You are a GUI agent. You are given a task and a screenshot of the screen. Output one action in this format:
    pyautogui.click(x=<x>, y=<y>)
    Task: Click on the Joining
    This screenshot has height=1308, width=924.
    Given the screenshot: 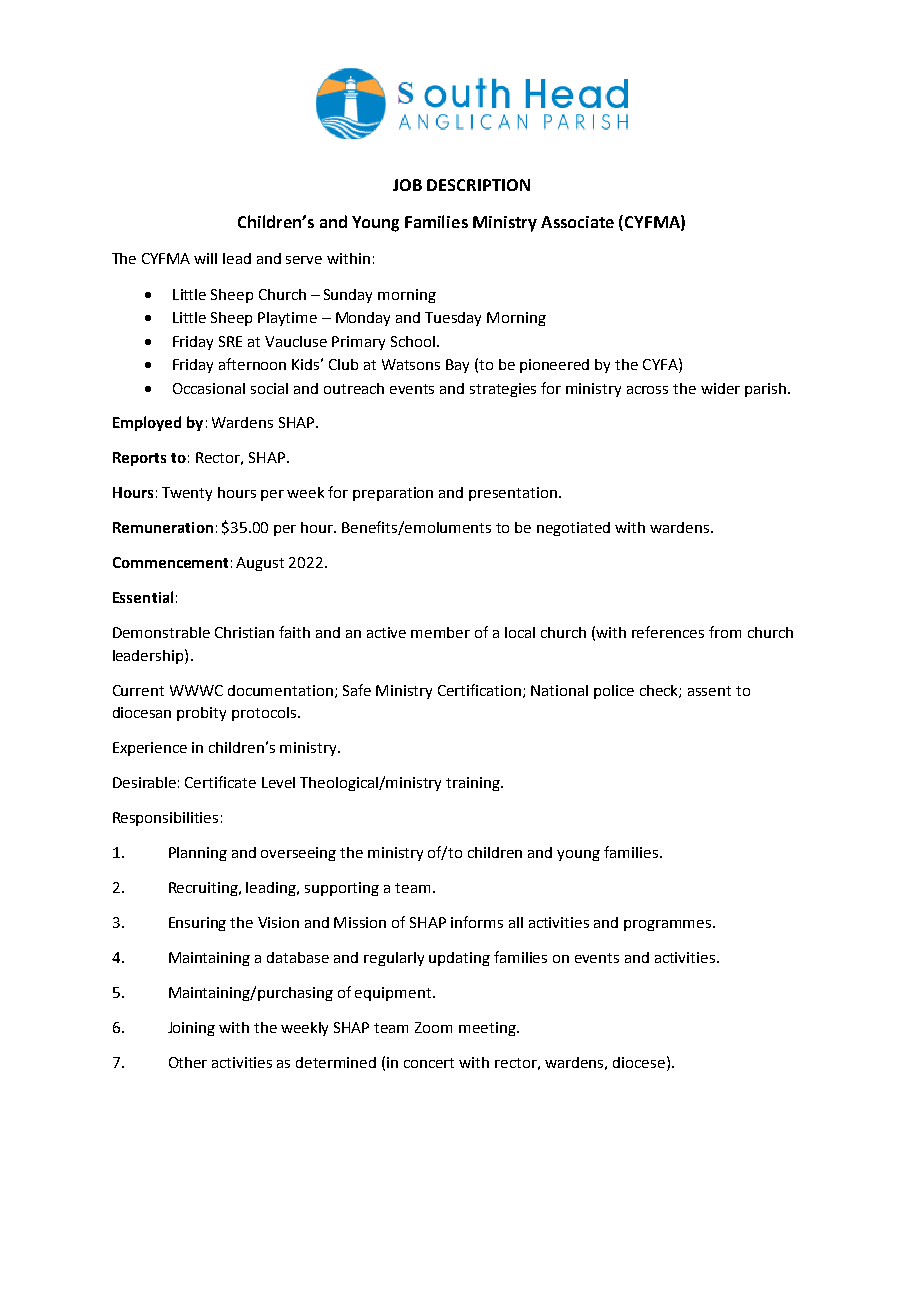 What is the action you would take?
    pyautogui.click(x=191, y=1029)
